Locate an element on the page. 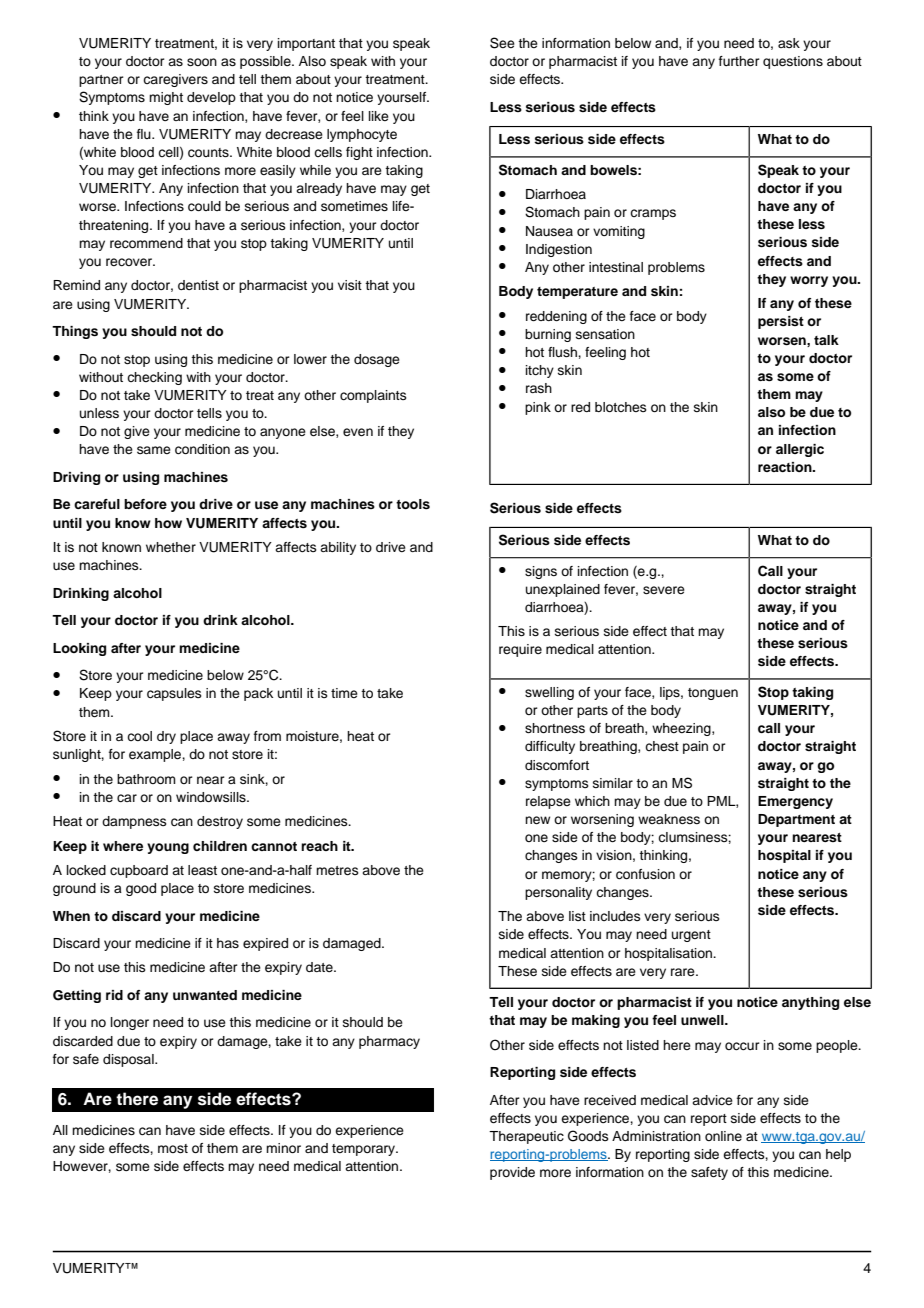  require is located at coordinates (520, 650).
